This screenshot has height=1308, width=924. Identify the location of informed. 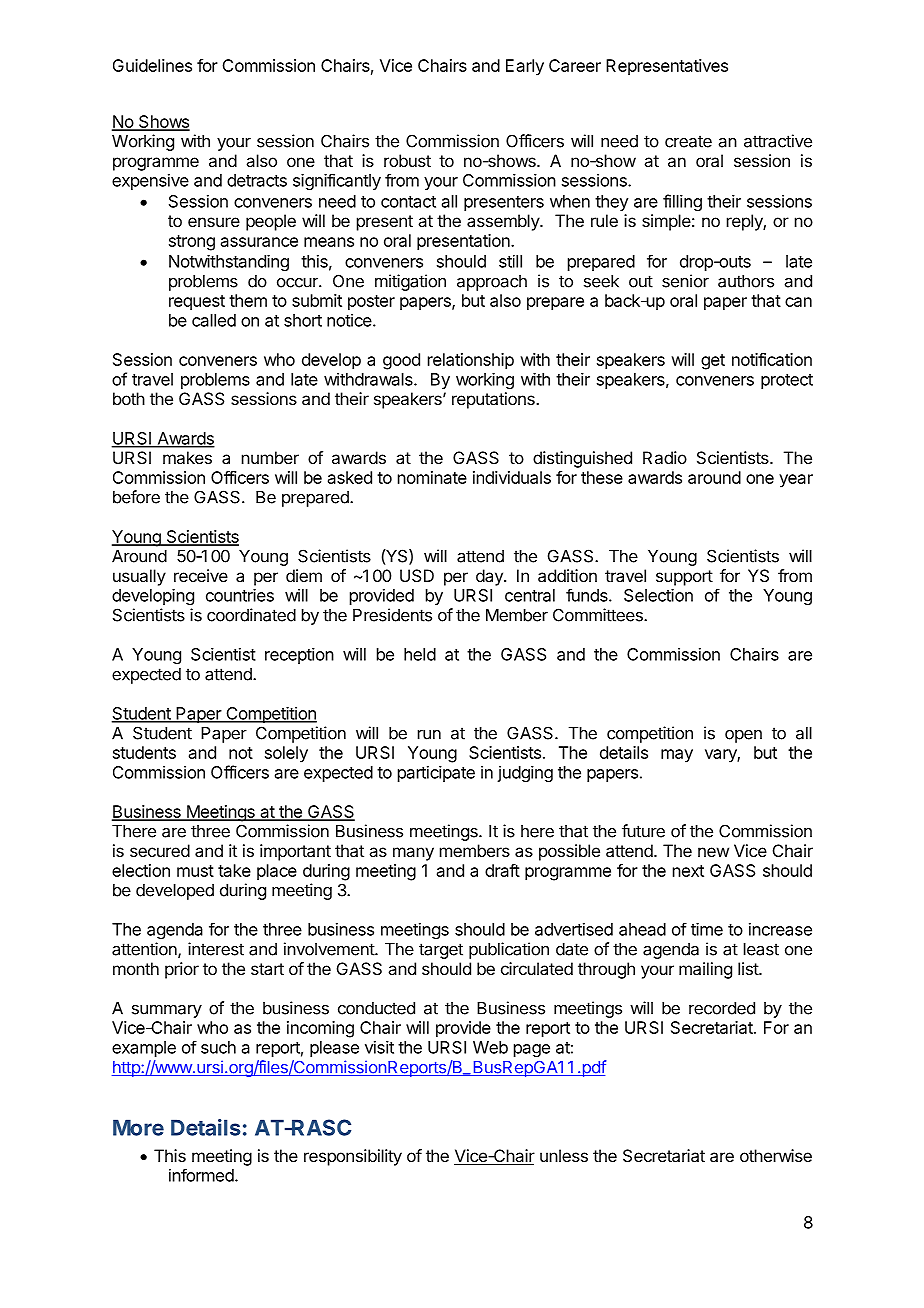
(202, 1175).
